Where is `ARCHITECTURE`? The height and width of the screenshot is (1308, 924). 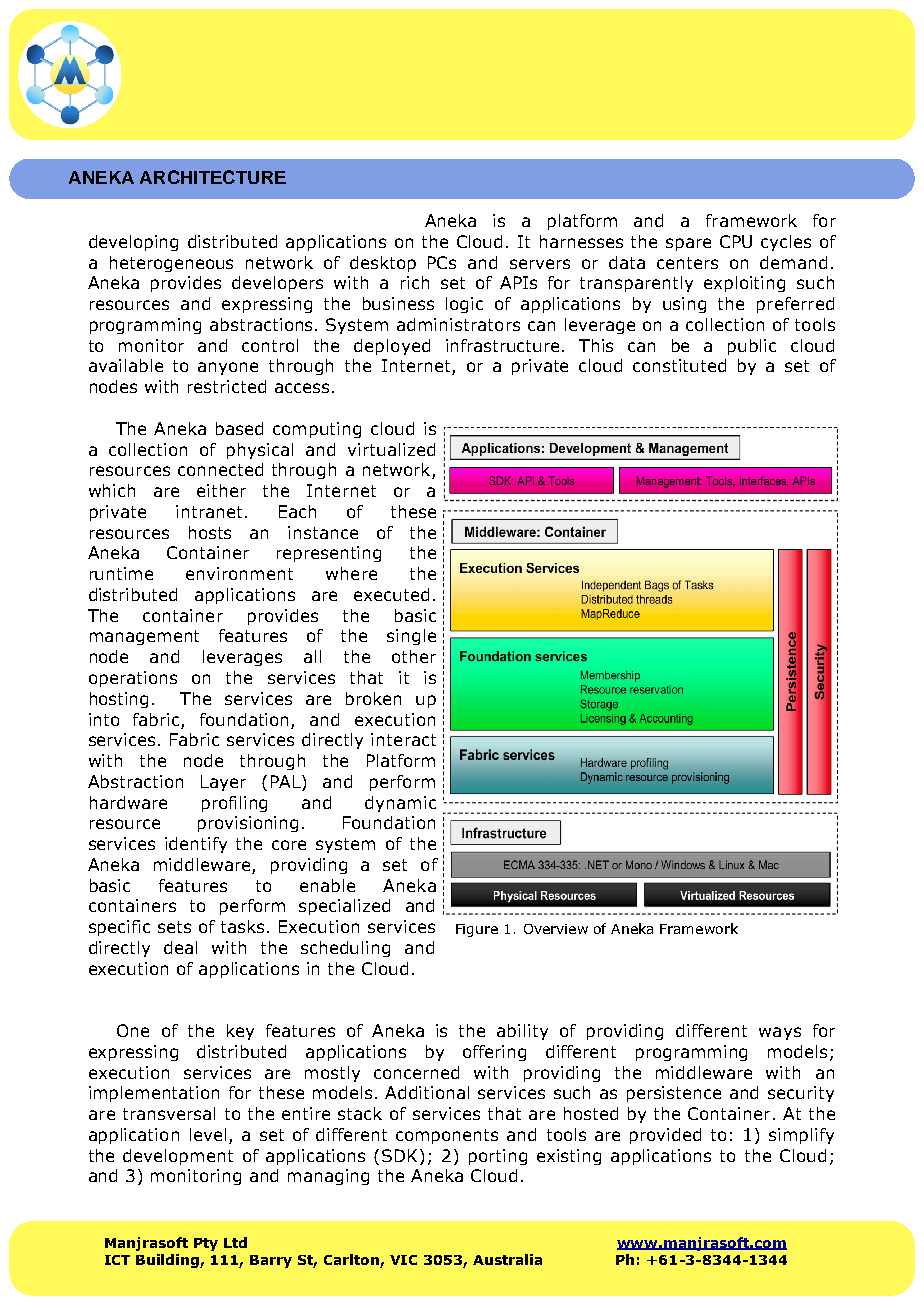
ARCHITECTURE is located at coordinates (213, 177).
